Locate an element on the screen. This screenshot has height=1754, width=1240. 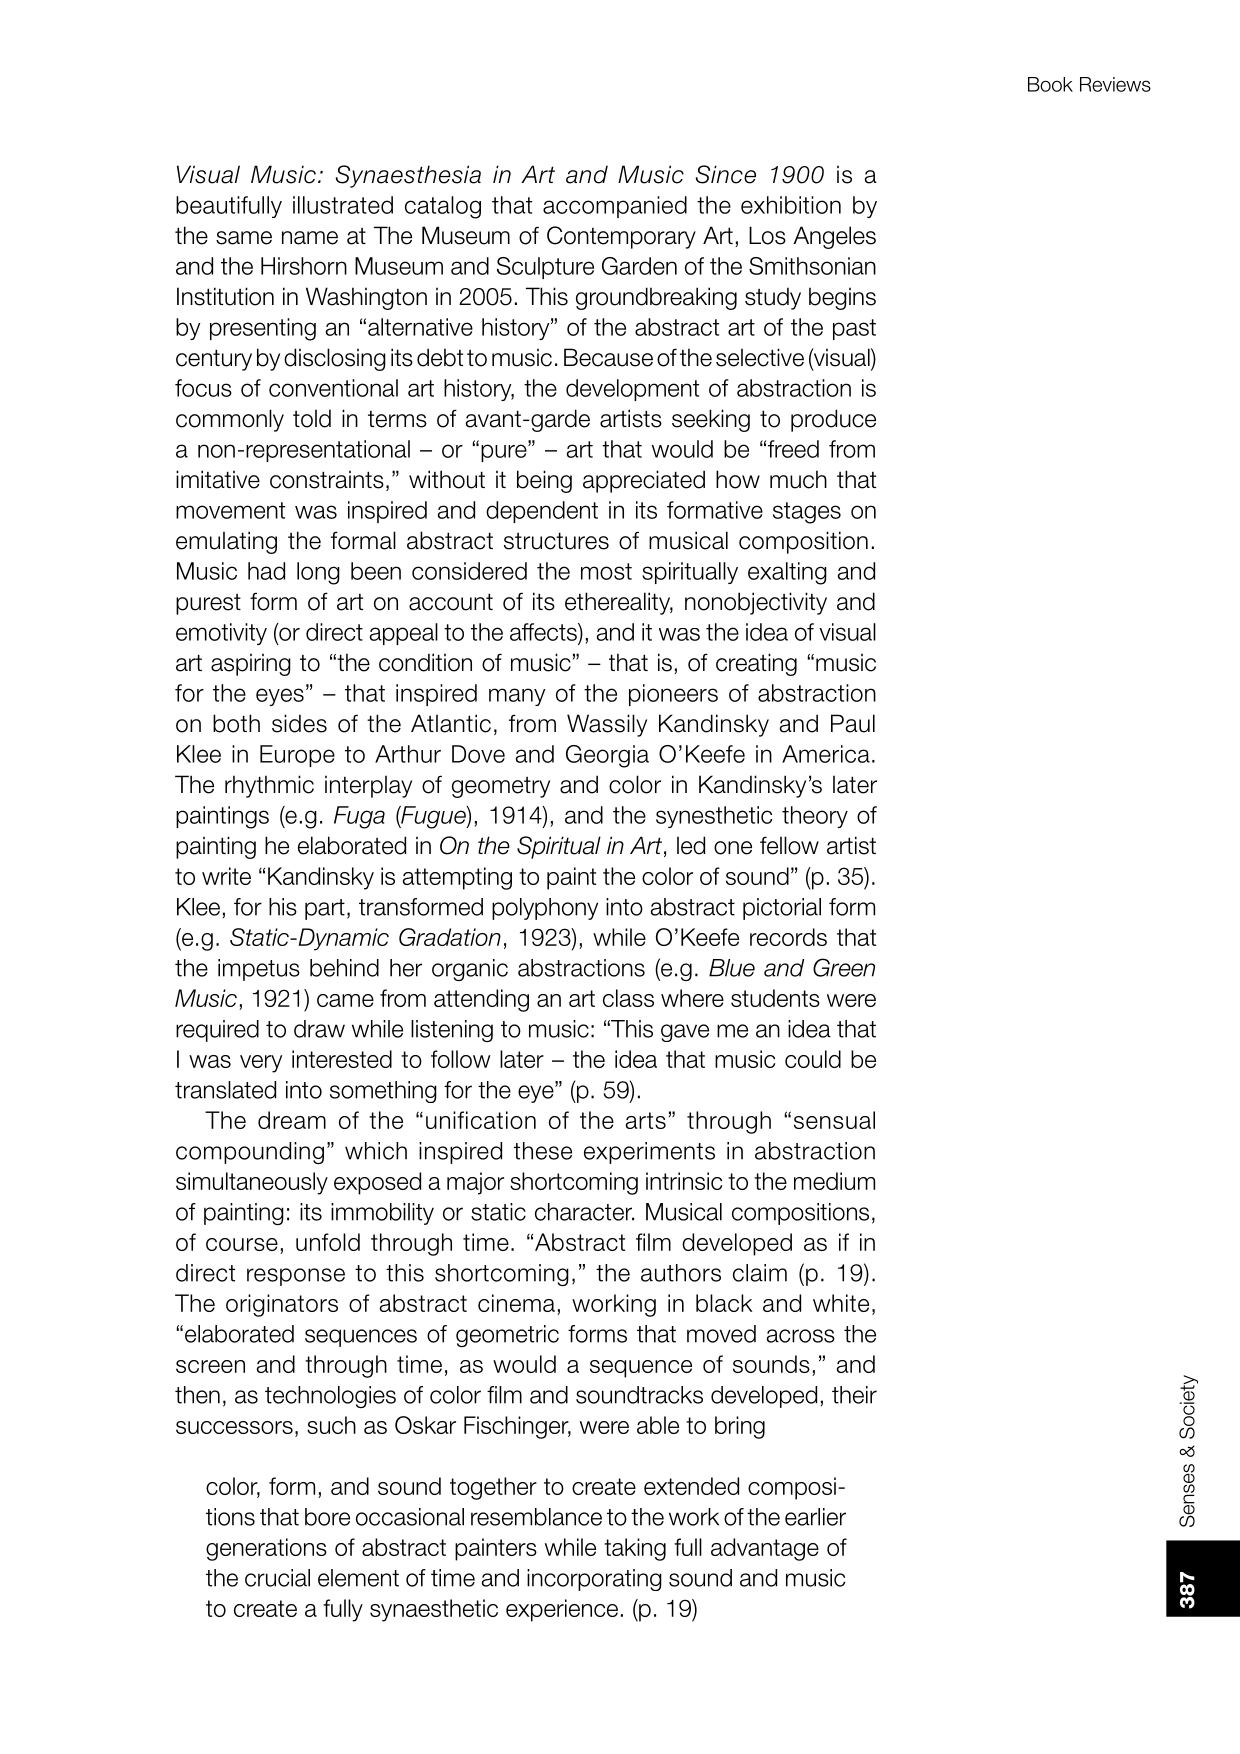
Since is located at coordinates (726, 174).
